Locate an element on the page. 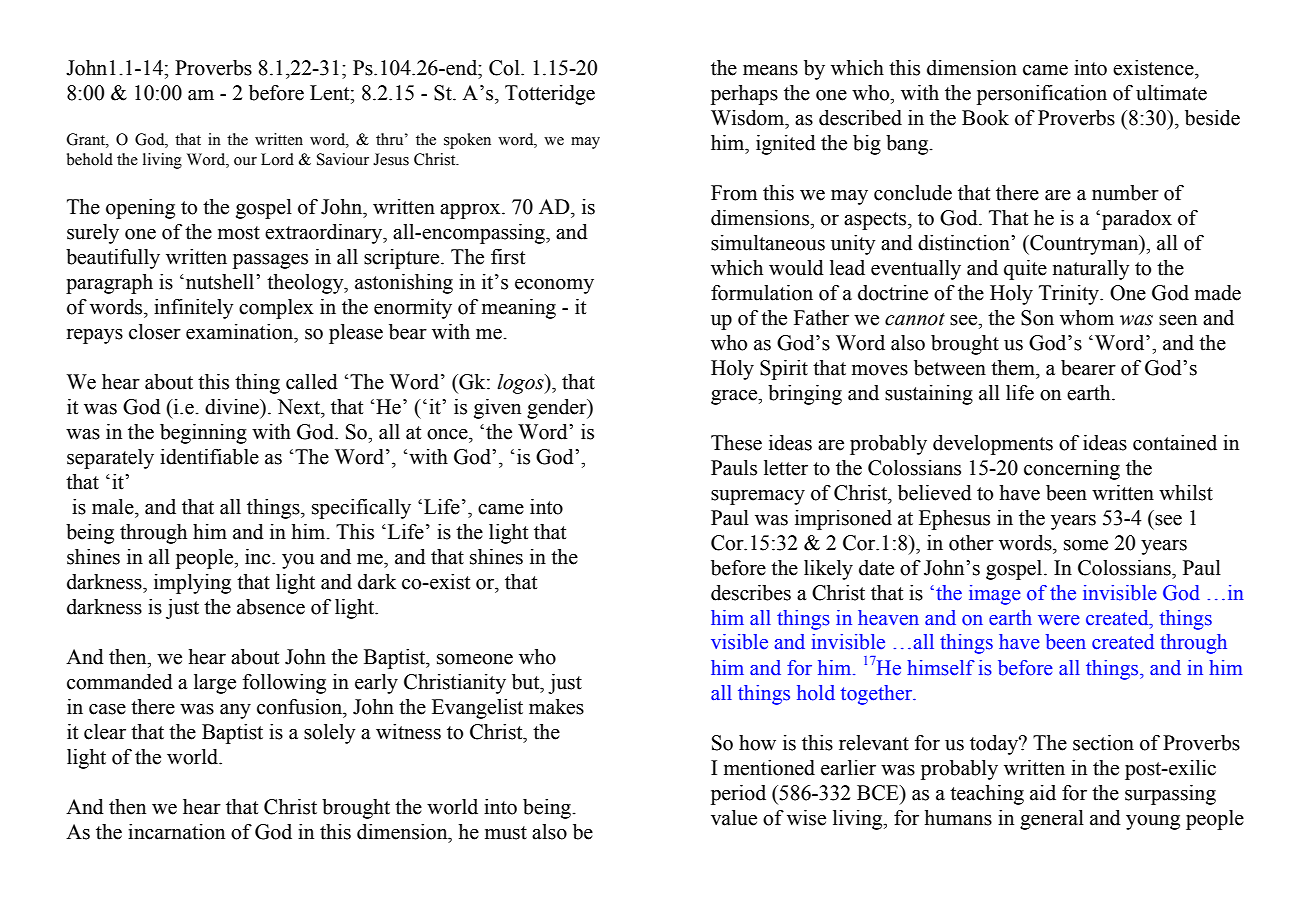  describes is located at coordinates (751, 593).
